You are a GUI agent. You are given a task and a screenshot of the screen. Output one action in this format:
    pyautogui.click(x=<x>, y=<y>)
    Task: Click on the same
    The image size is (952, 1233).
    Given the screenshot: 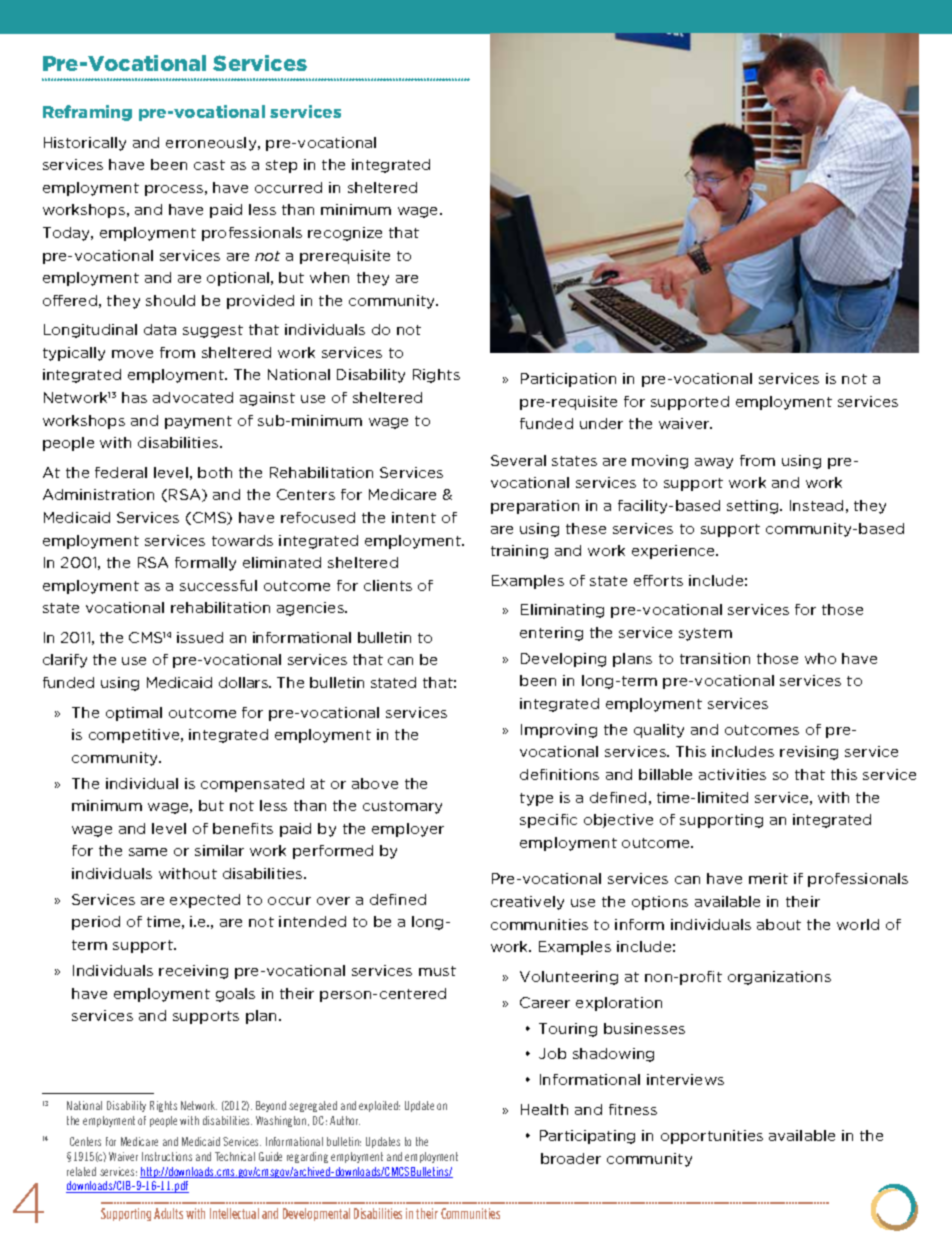 What is the action you would take?
    pyautogui.click(x=148, y=852)
